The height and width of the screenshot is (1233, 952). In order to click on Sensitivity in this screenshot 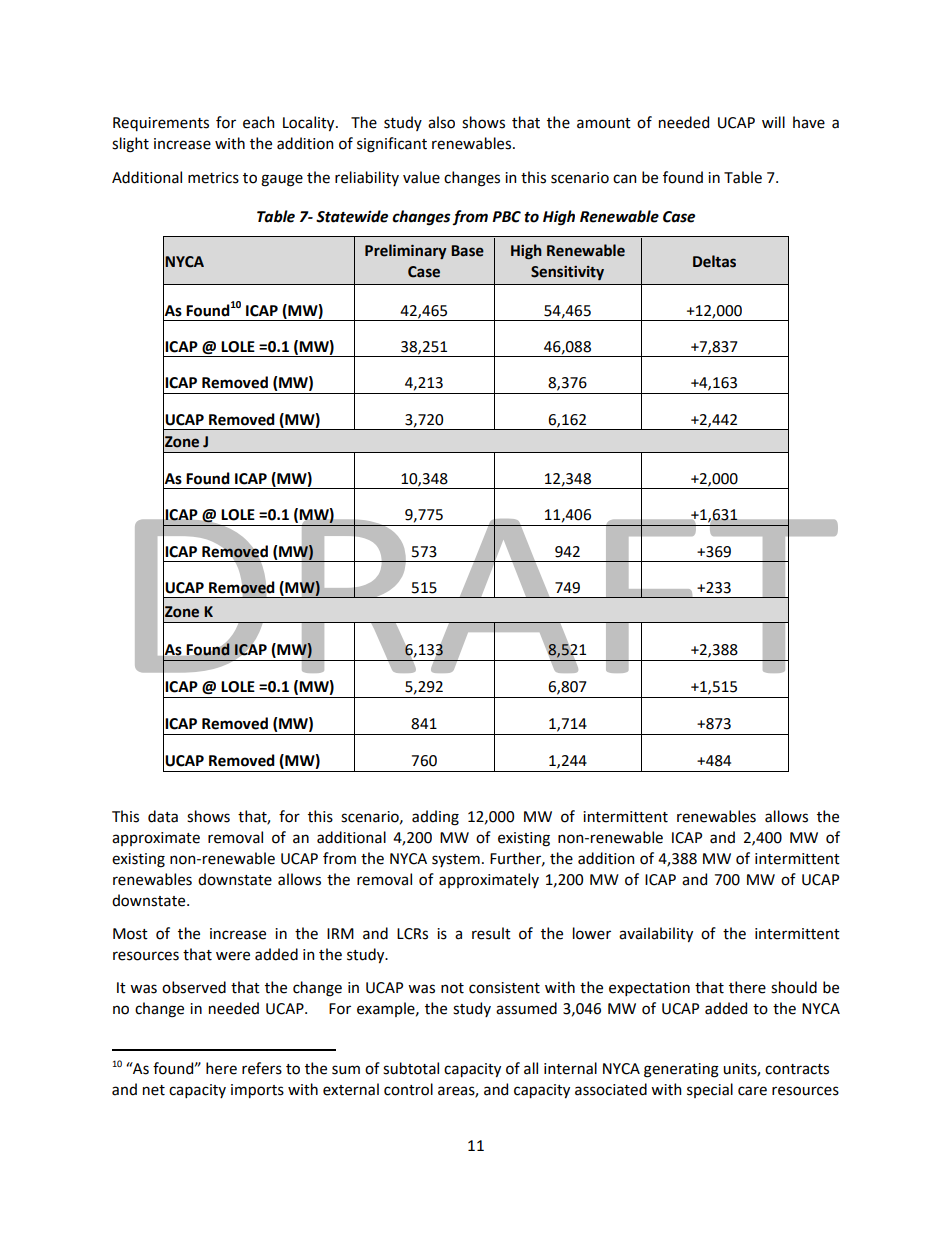, I will do `click(567, 273)`.
